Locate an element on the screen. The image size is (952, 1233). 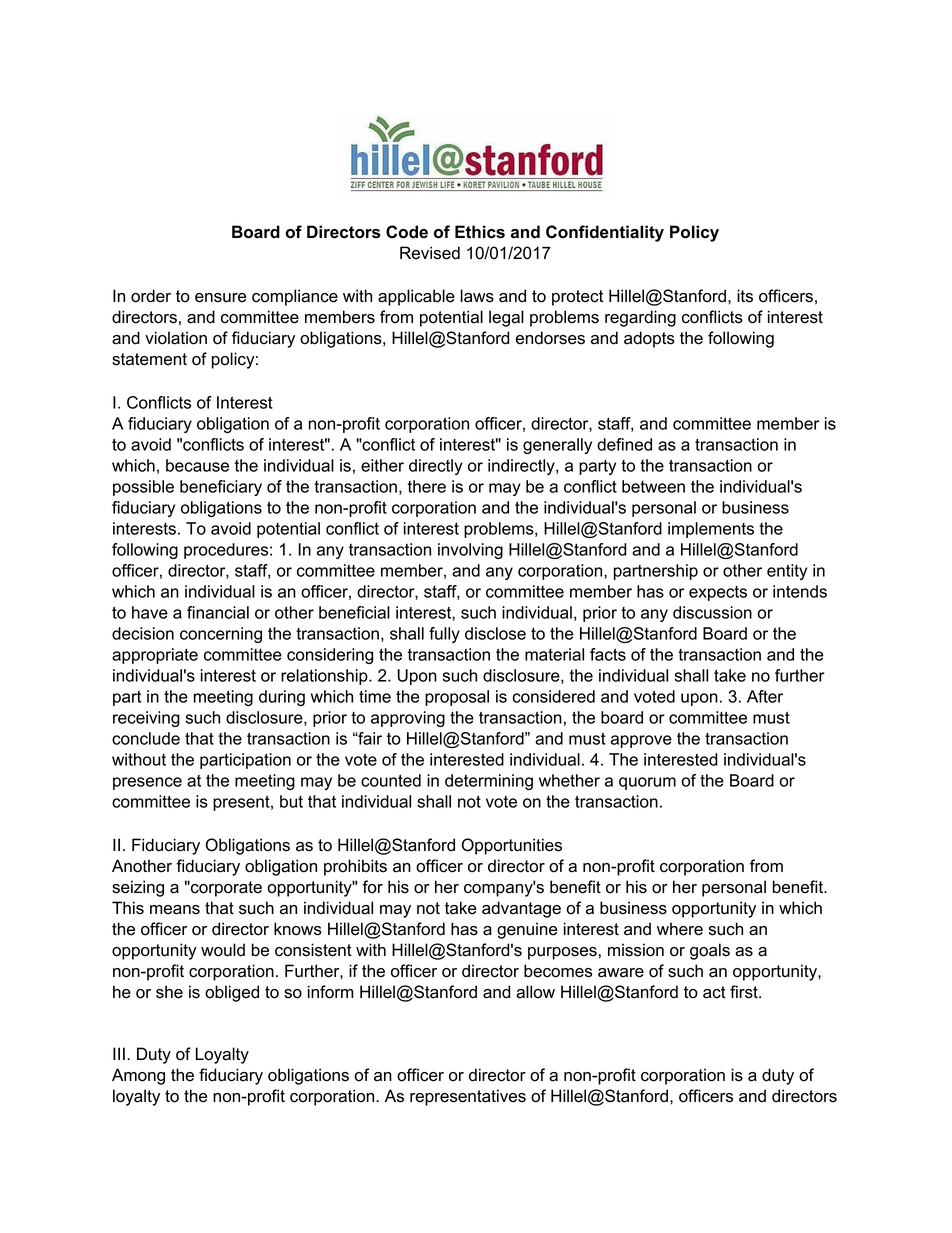
Opportunities is located at coordinates (512, 846).
